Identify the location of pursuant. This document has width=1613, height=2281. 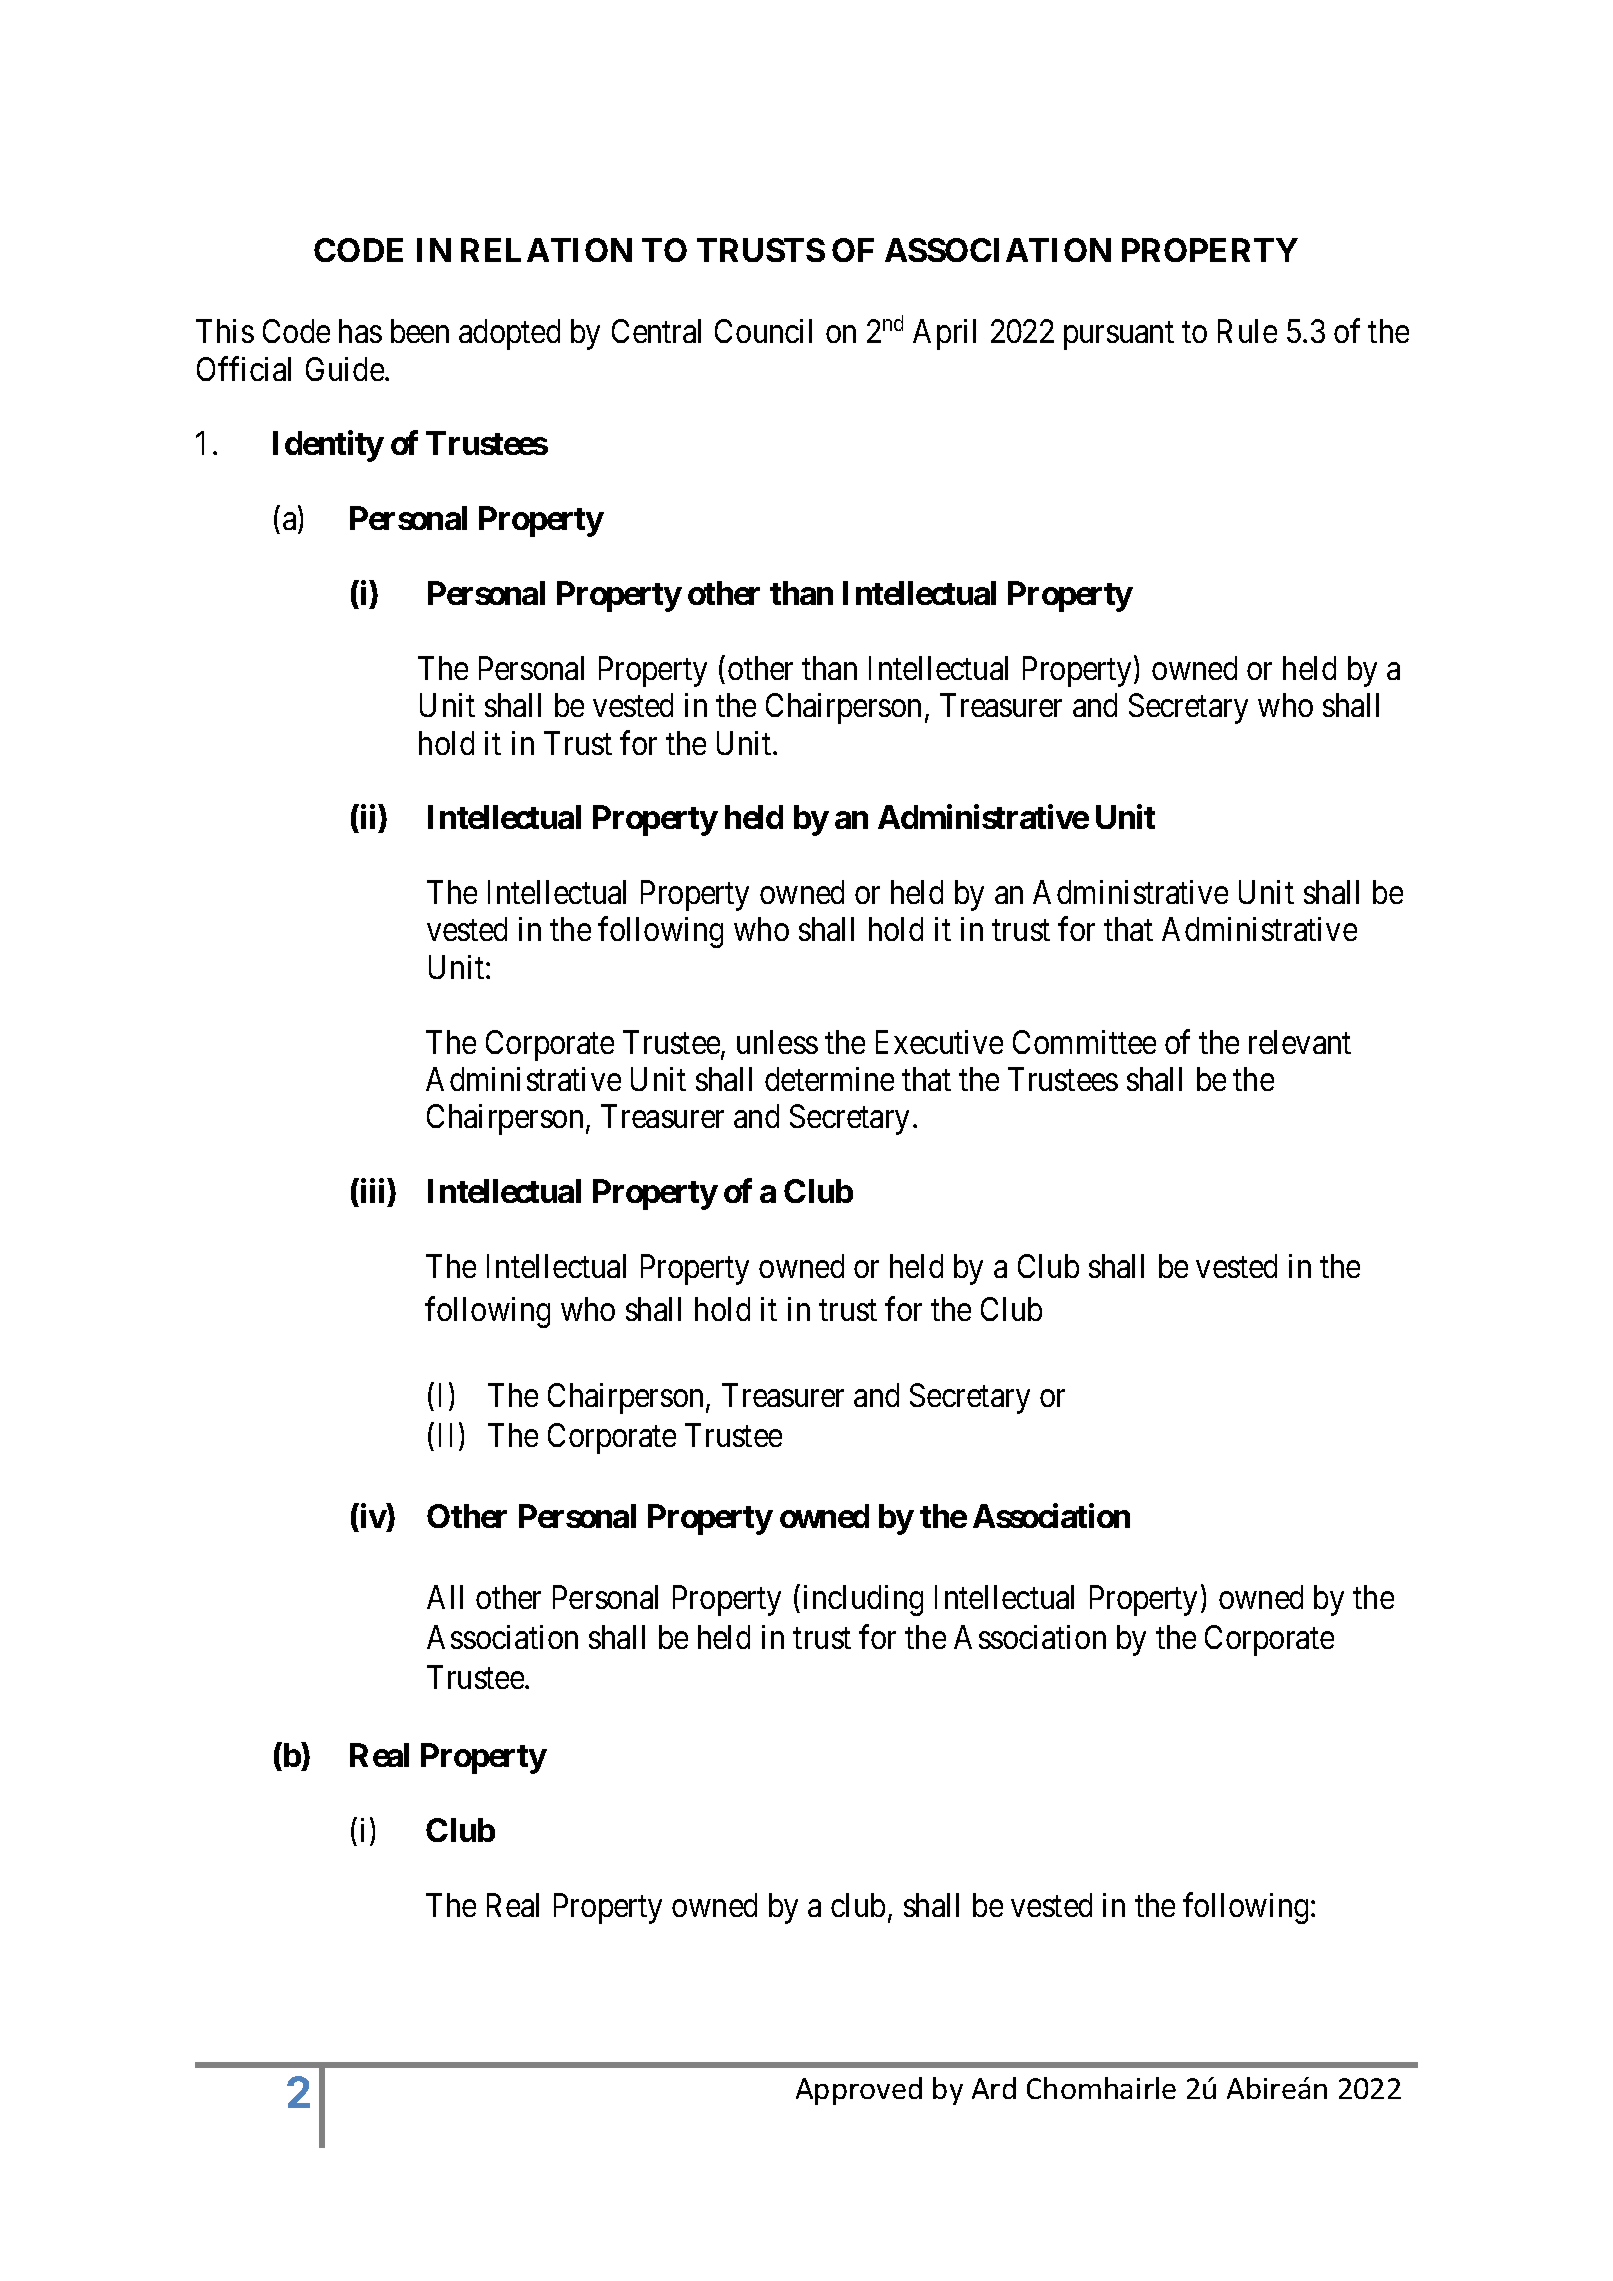
(1119, 336).
